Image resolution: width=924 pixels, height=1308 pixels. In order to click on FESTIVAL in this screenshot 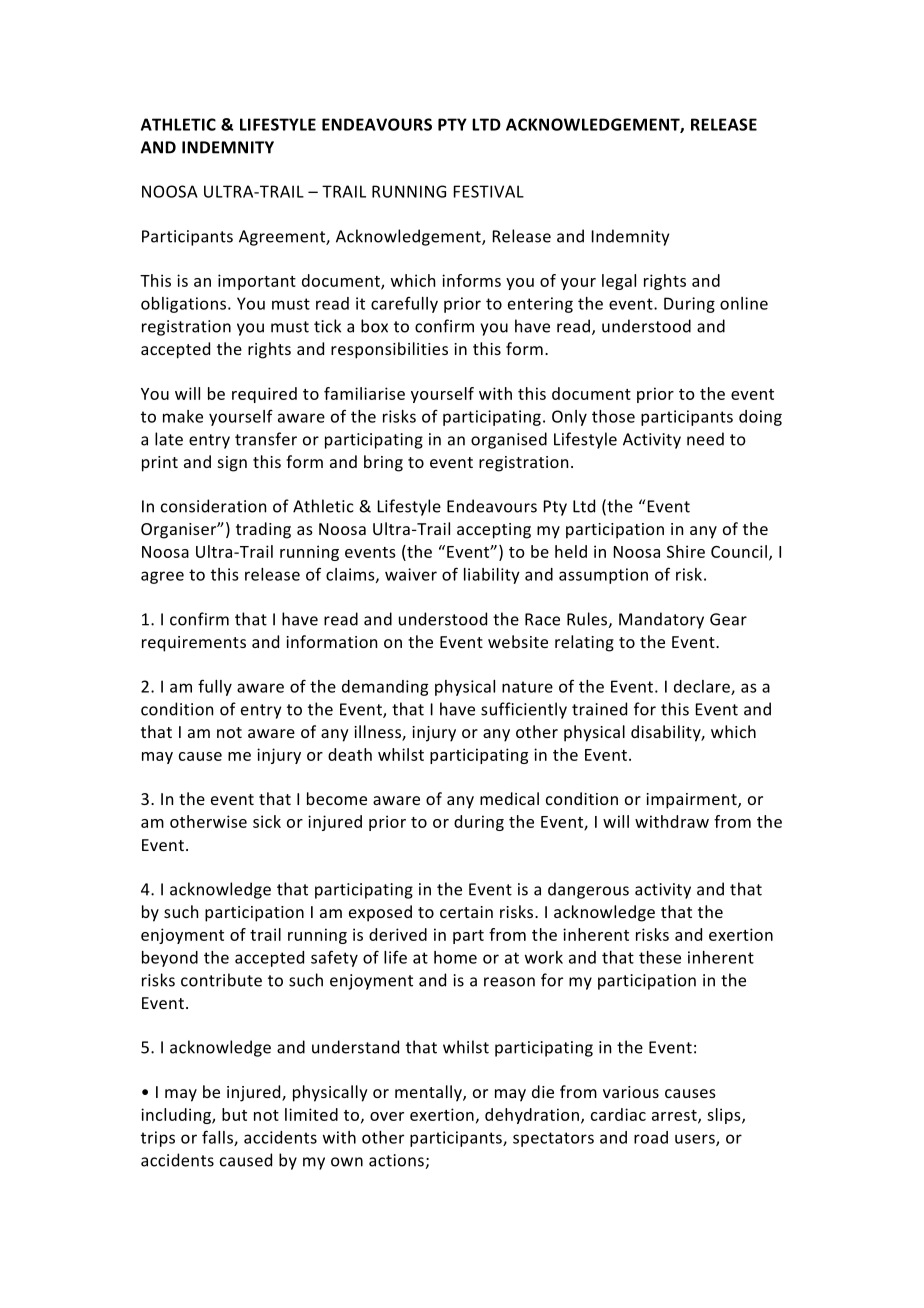, I will do `click(489, 191)`.
